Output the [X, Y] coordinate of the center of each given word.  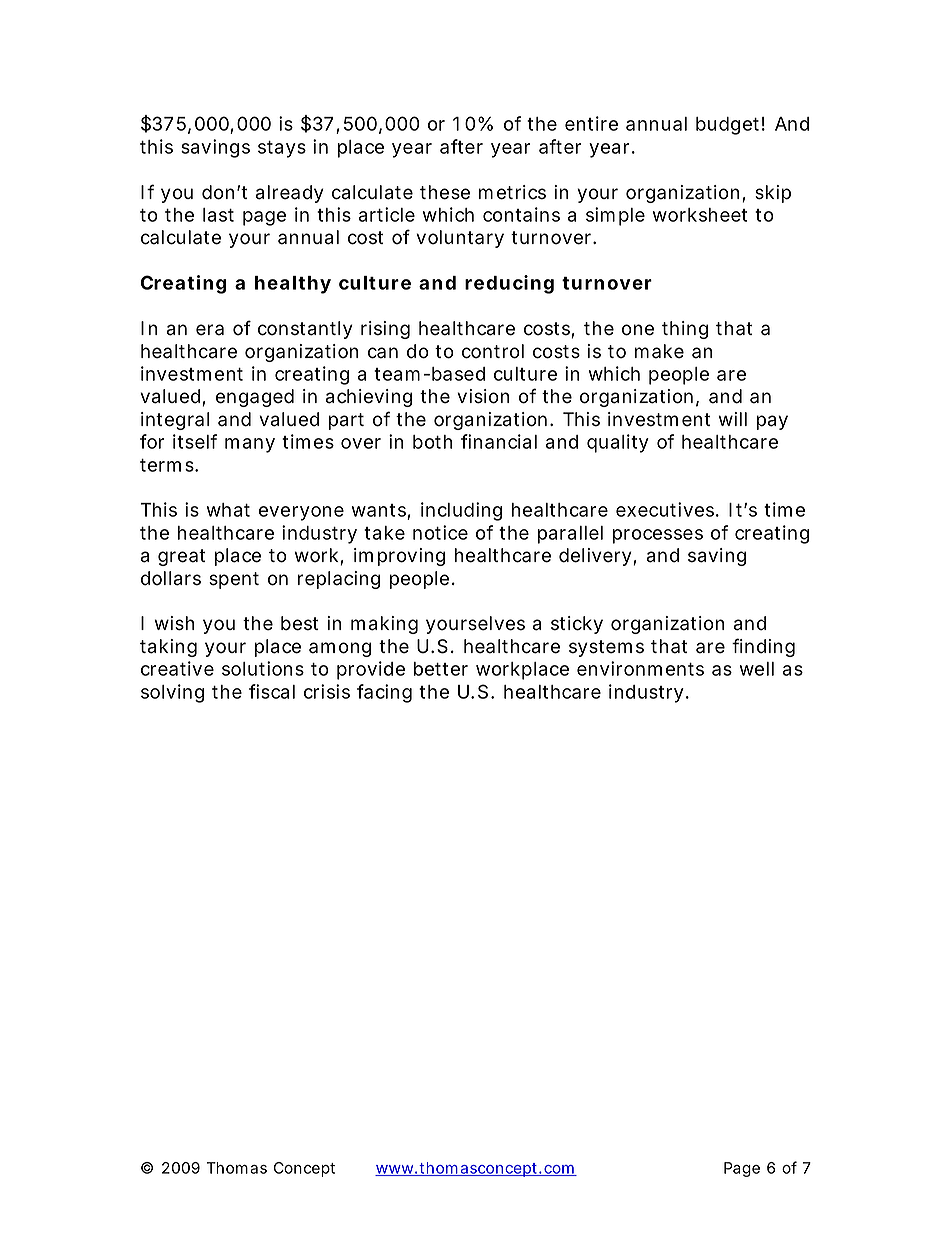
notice [440, 532]
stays [282, 149]
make [659, 351]
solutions [263, 668]
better [441, 669]
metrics [512, 192]
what [228, 510]
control [493, 351]
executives [667, 509]
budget [730, 126]
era [210, 330]
